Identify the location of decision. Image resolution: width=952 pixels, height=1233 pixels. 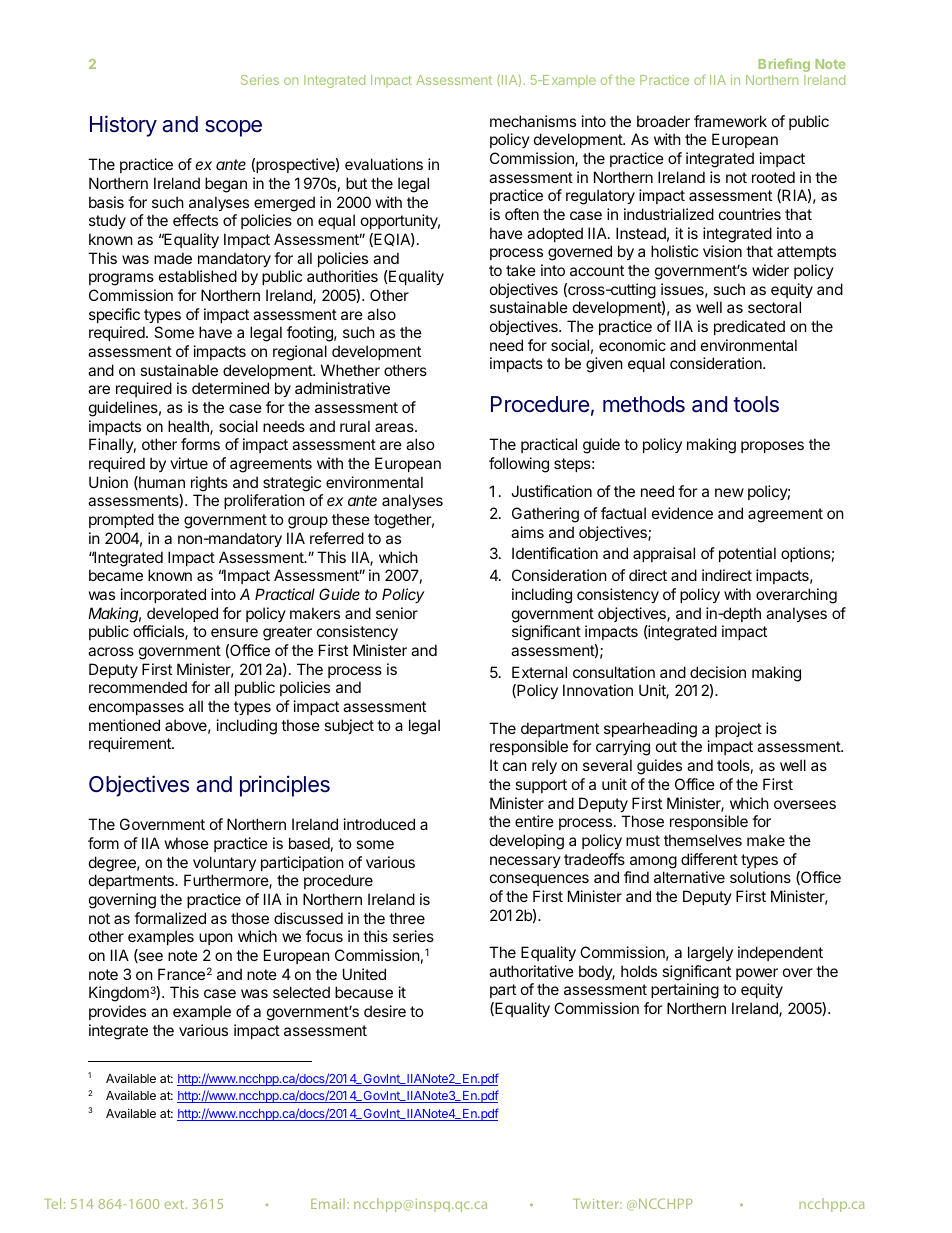
(718, 672).
